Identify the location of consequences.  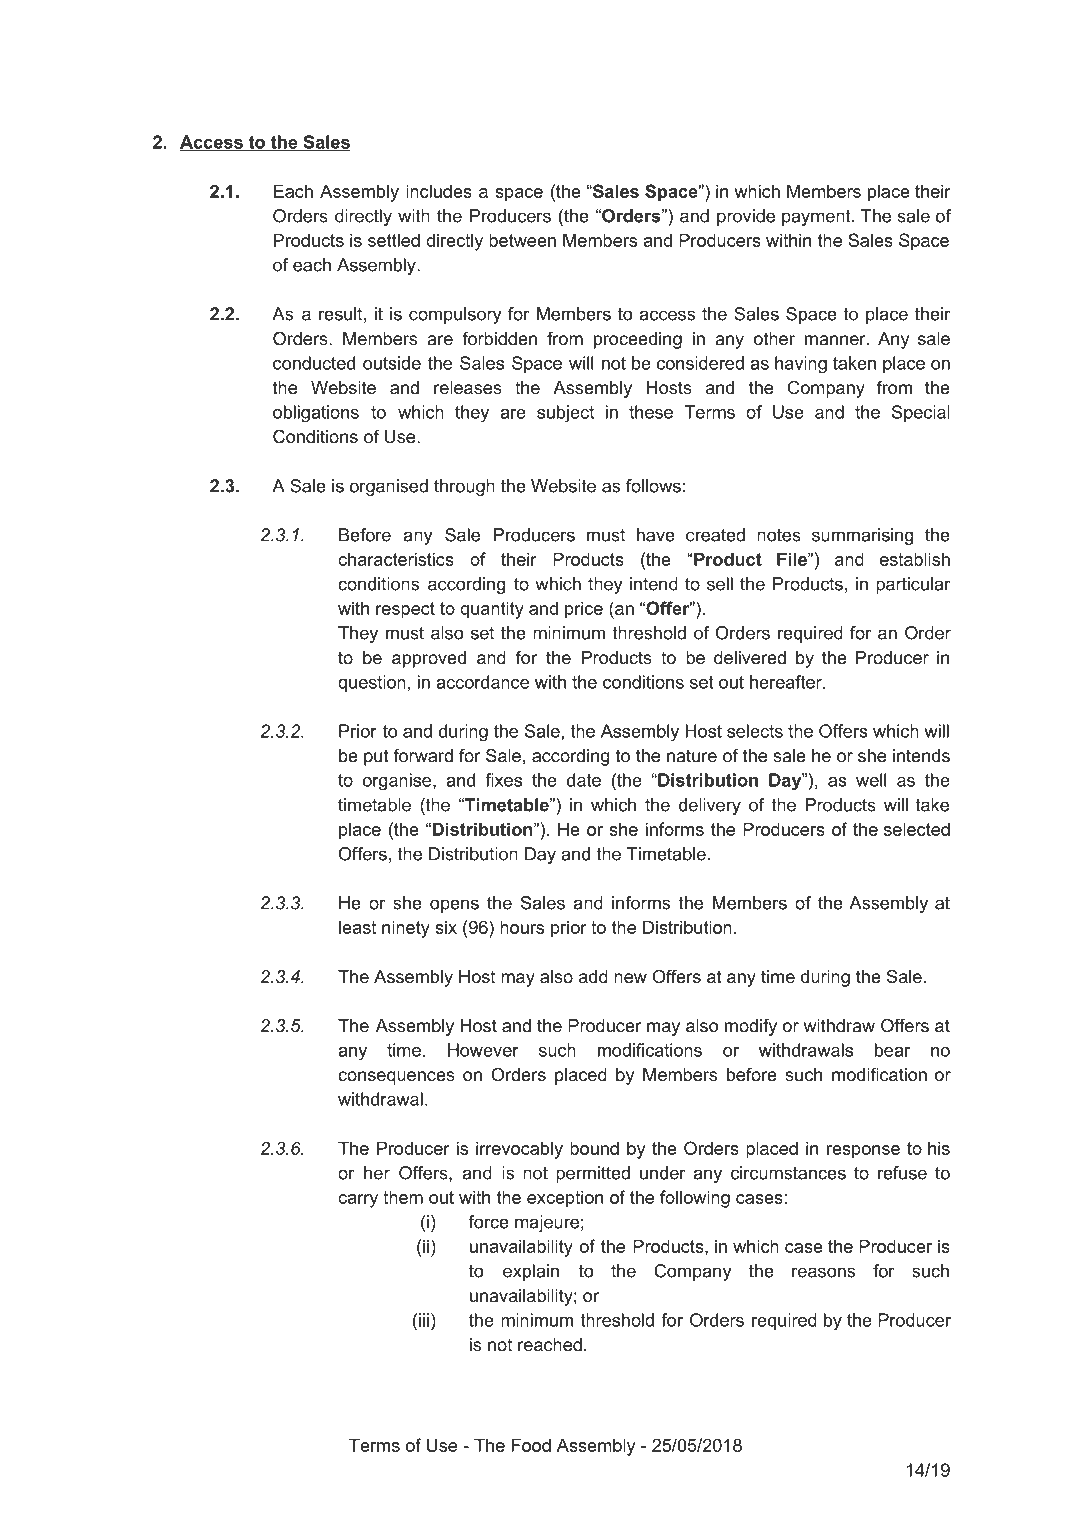
(396, 1078).
